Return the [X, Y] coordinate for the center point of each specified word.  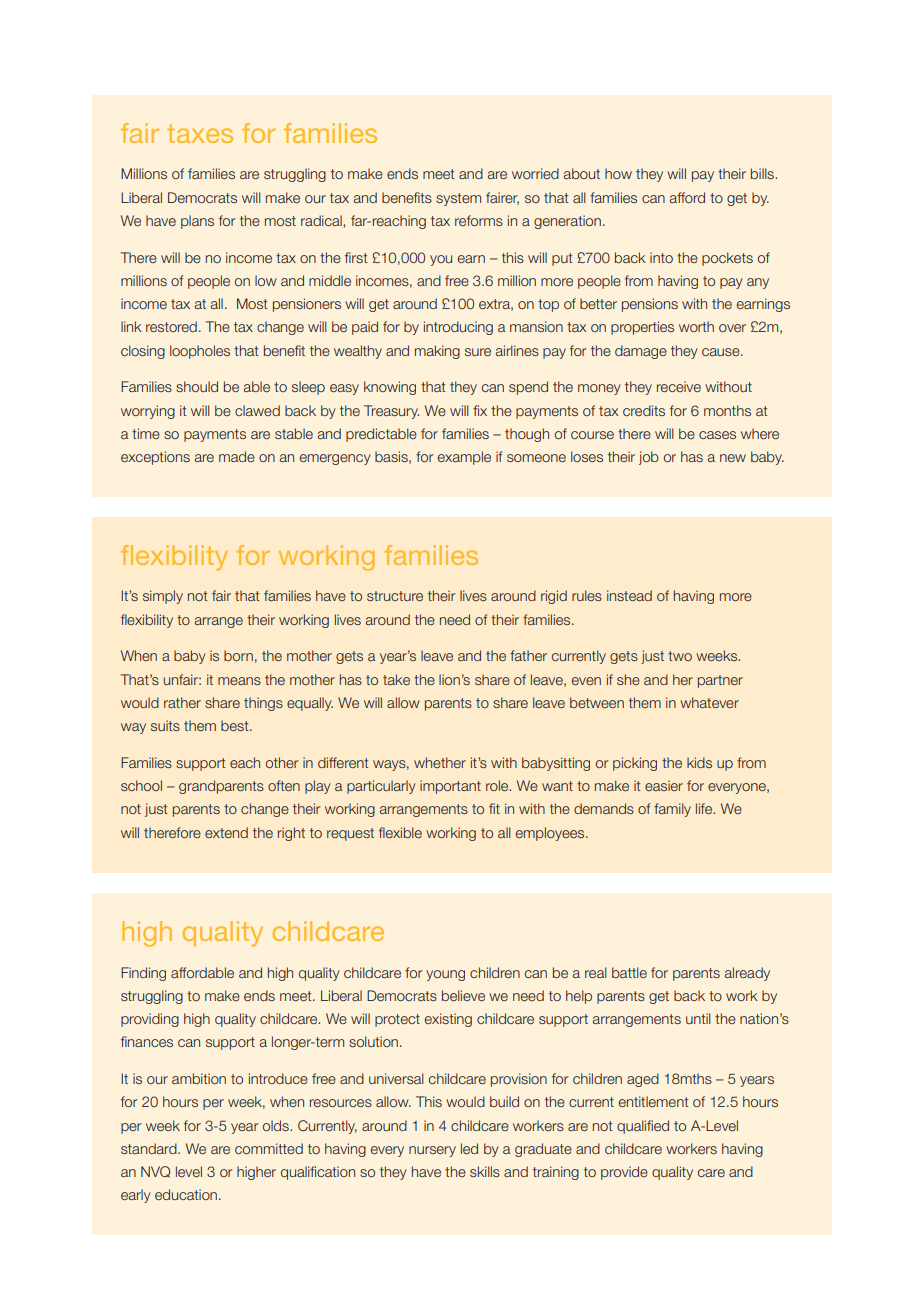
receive [679, 386]
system [458, 199]
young [445, 975]
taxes [200, 133]
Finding [143, 974]
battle [629, 972]
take [396, 679]
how [618, 173]
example [464, 458]
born [238, 655]
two [680, 656]
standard [150, 1148]
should [197, 386]
